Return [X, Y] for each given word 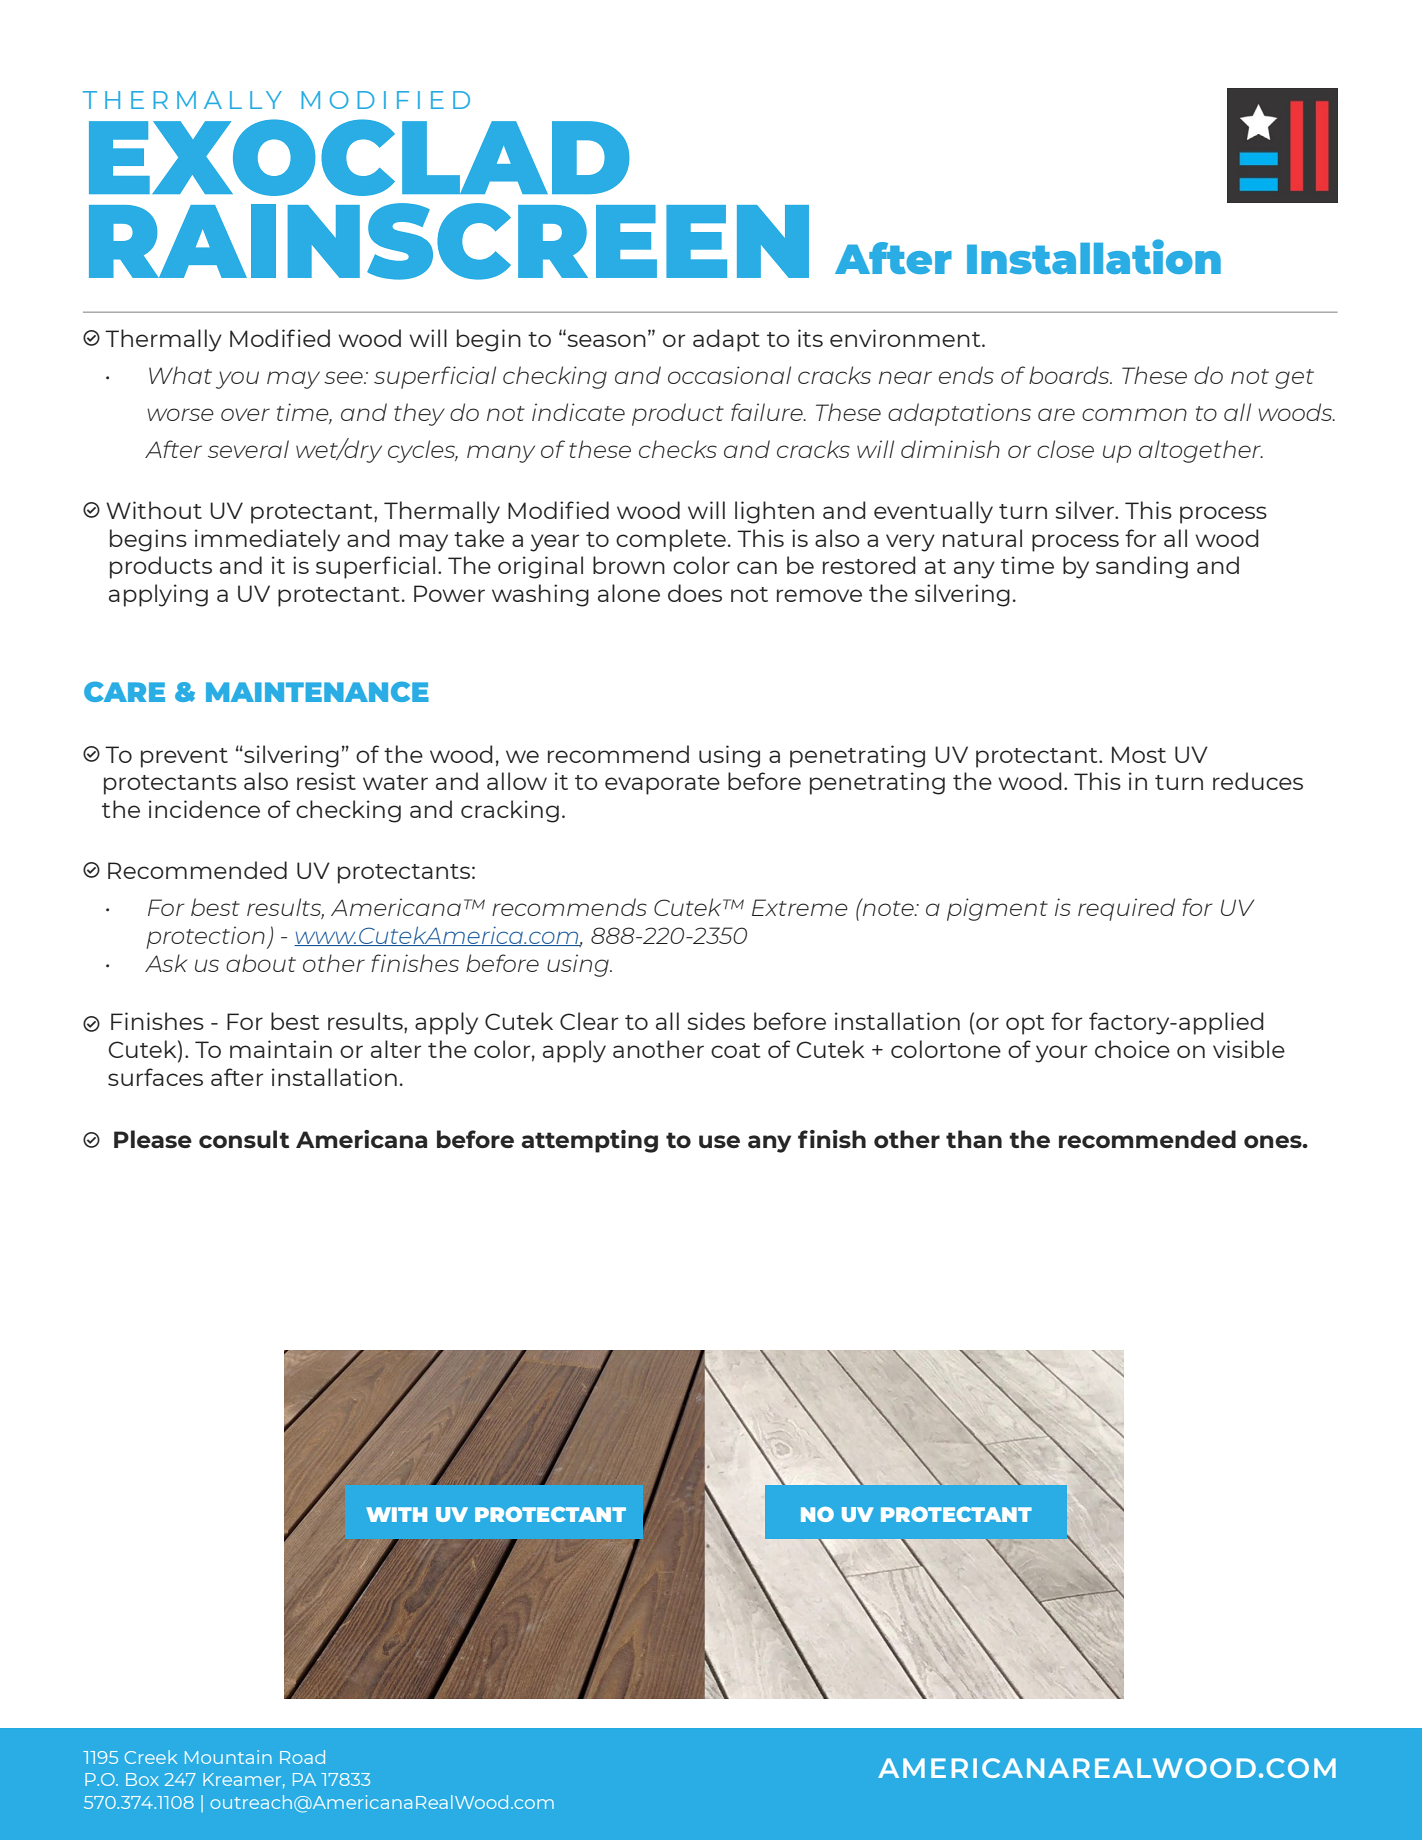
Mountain [228, 1757]
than [974, 1139]
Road [302, 1757]
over [245, 414]
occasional [729, 375]
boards [1070, 375]
